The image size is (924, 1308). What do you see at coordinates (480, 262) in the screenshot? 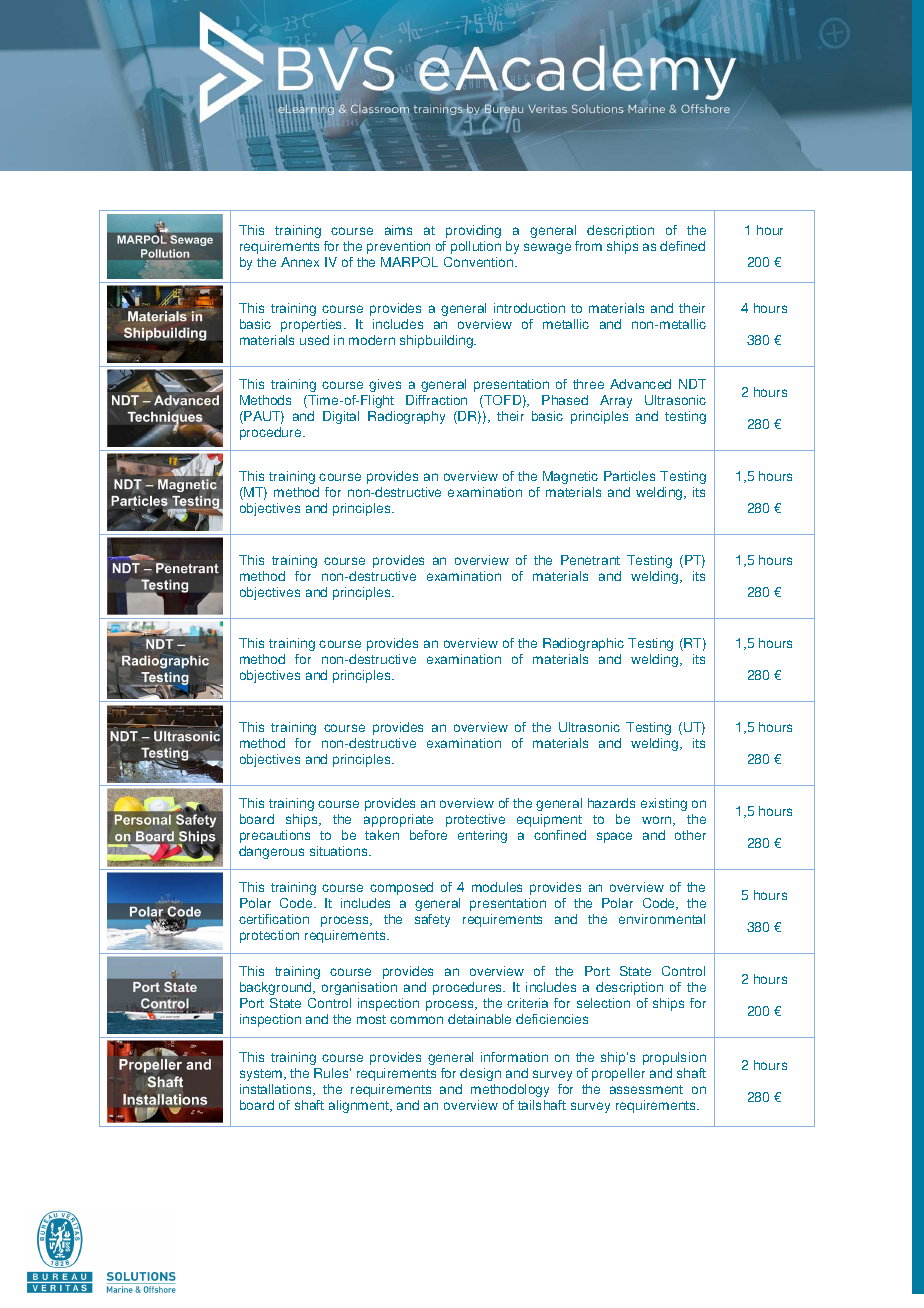
I see `Convention` at bounding box center [480, 262].
